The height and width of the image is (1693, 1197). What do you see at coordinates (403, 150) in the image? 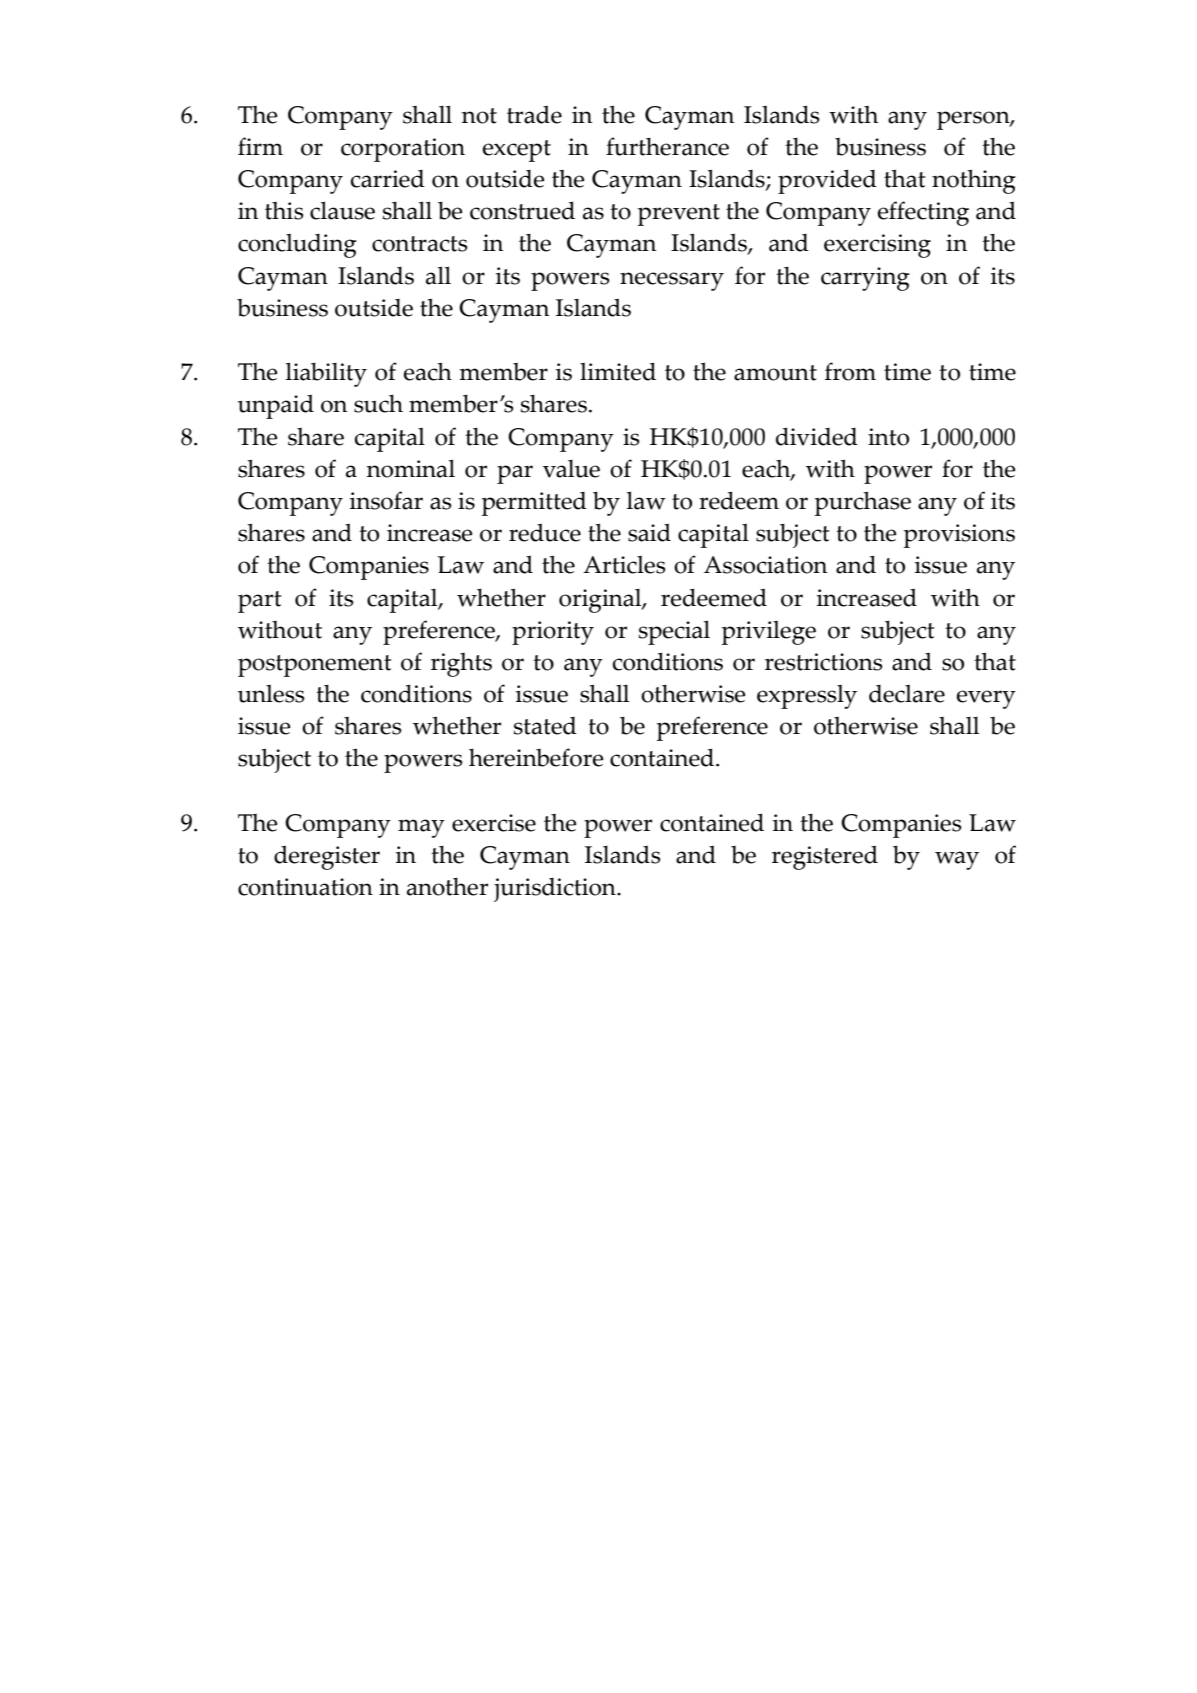
I see `corporation` at bounding box center [403, 150].
